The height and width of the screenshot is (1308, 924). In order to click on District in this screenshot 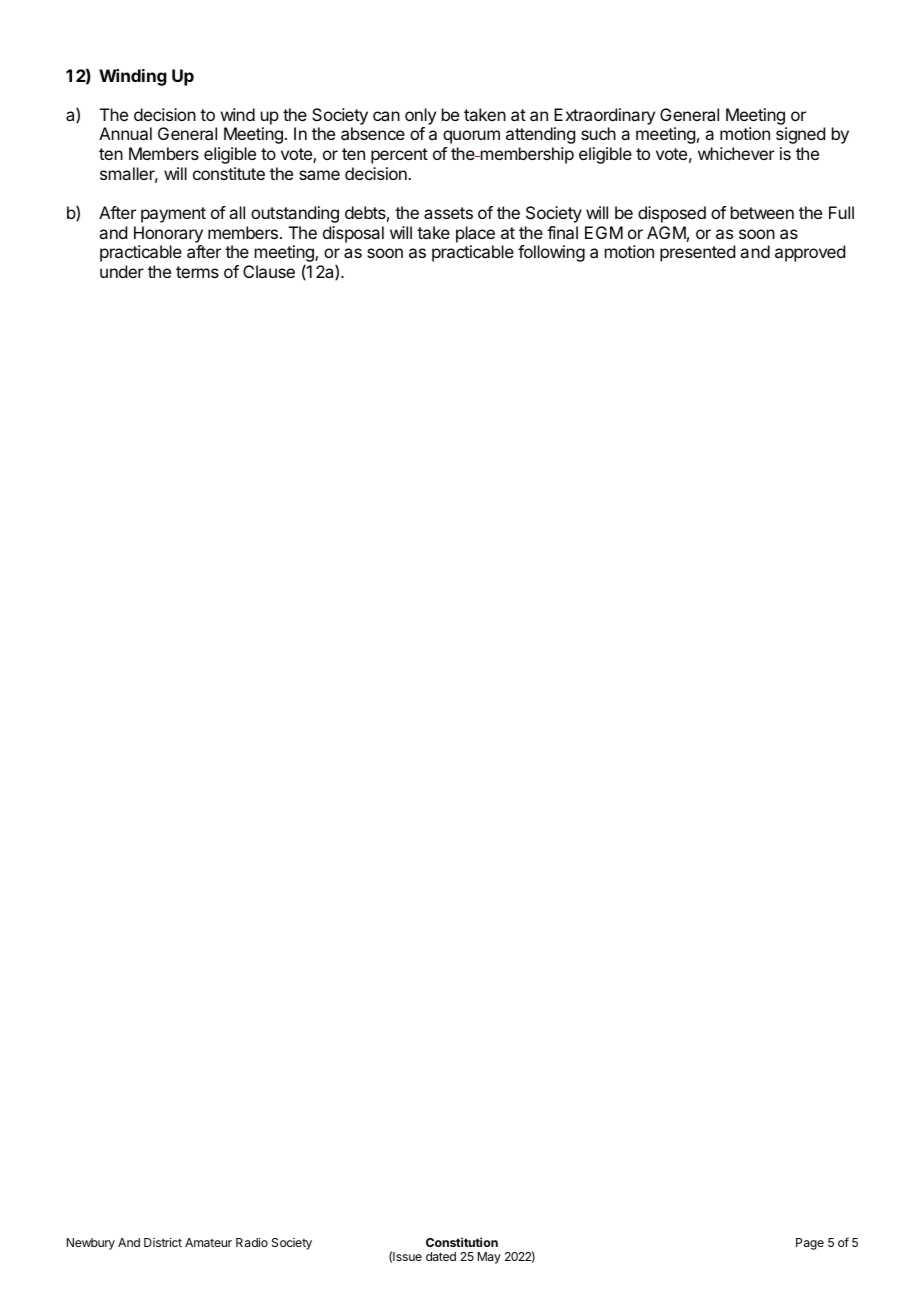, I will do `click(163, 1242)`.
